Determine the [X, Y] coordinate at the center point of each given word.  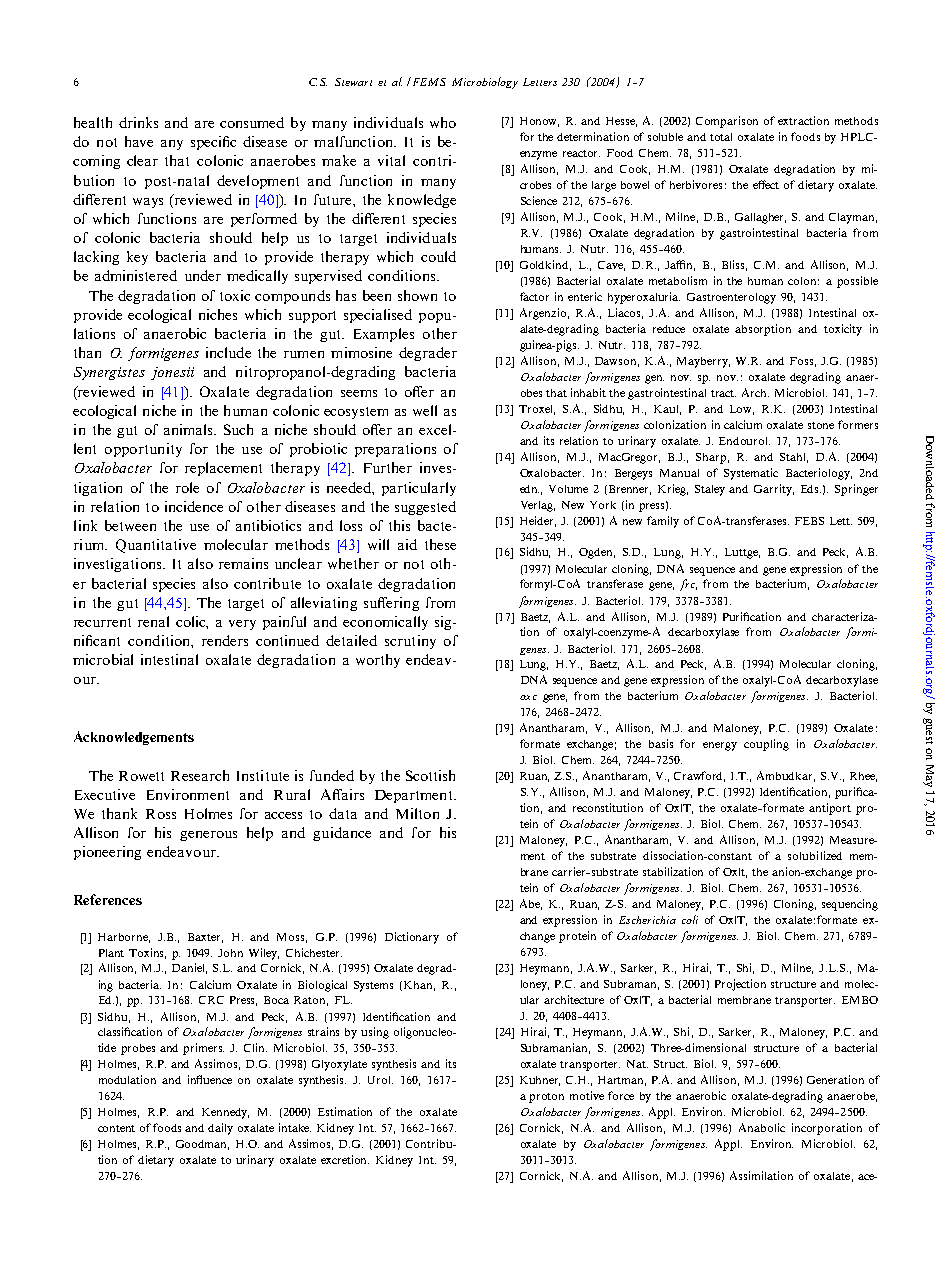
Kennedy [225, 1113]
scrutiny [410, 642]
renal [153, 621]
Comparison [727, 122]
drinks [138, 122]
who [443, 122]
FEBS [809, 521]
